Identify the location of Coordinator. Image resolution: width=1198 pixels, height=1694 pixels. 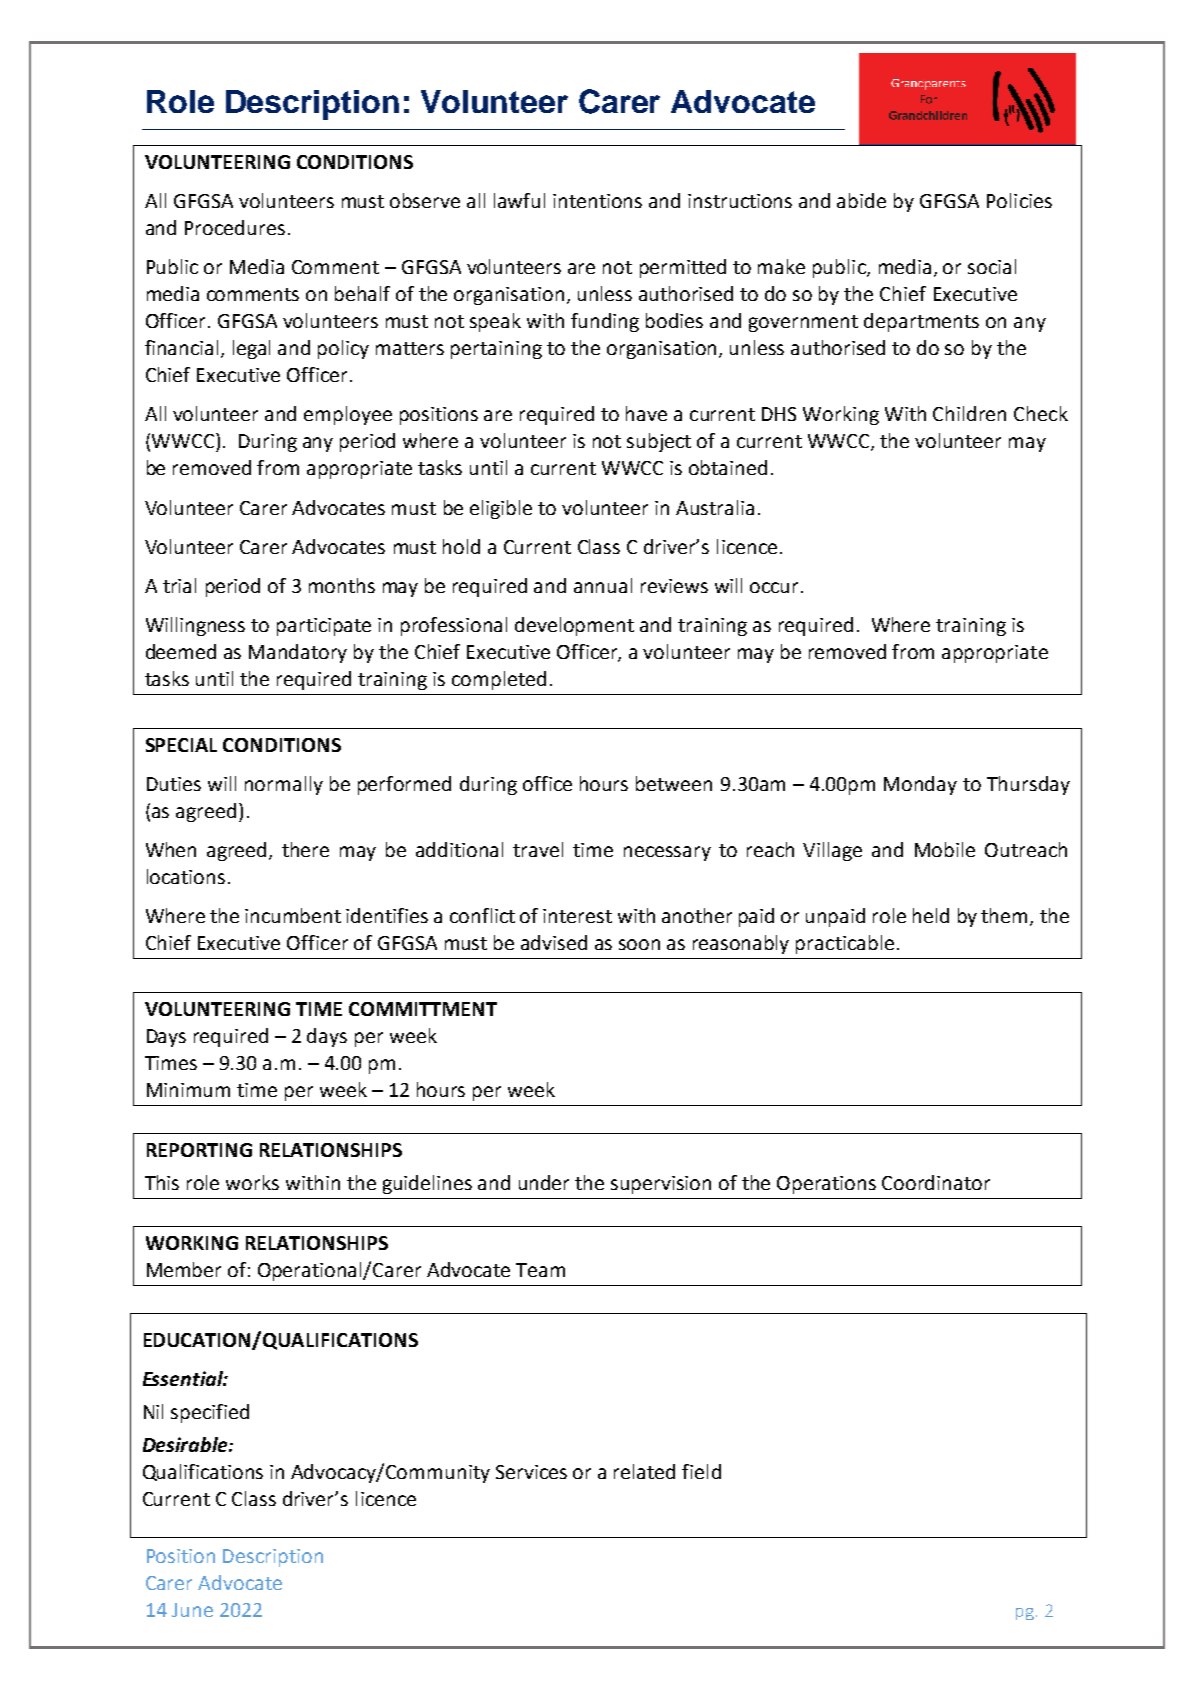
(936, 1182).
